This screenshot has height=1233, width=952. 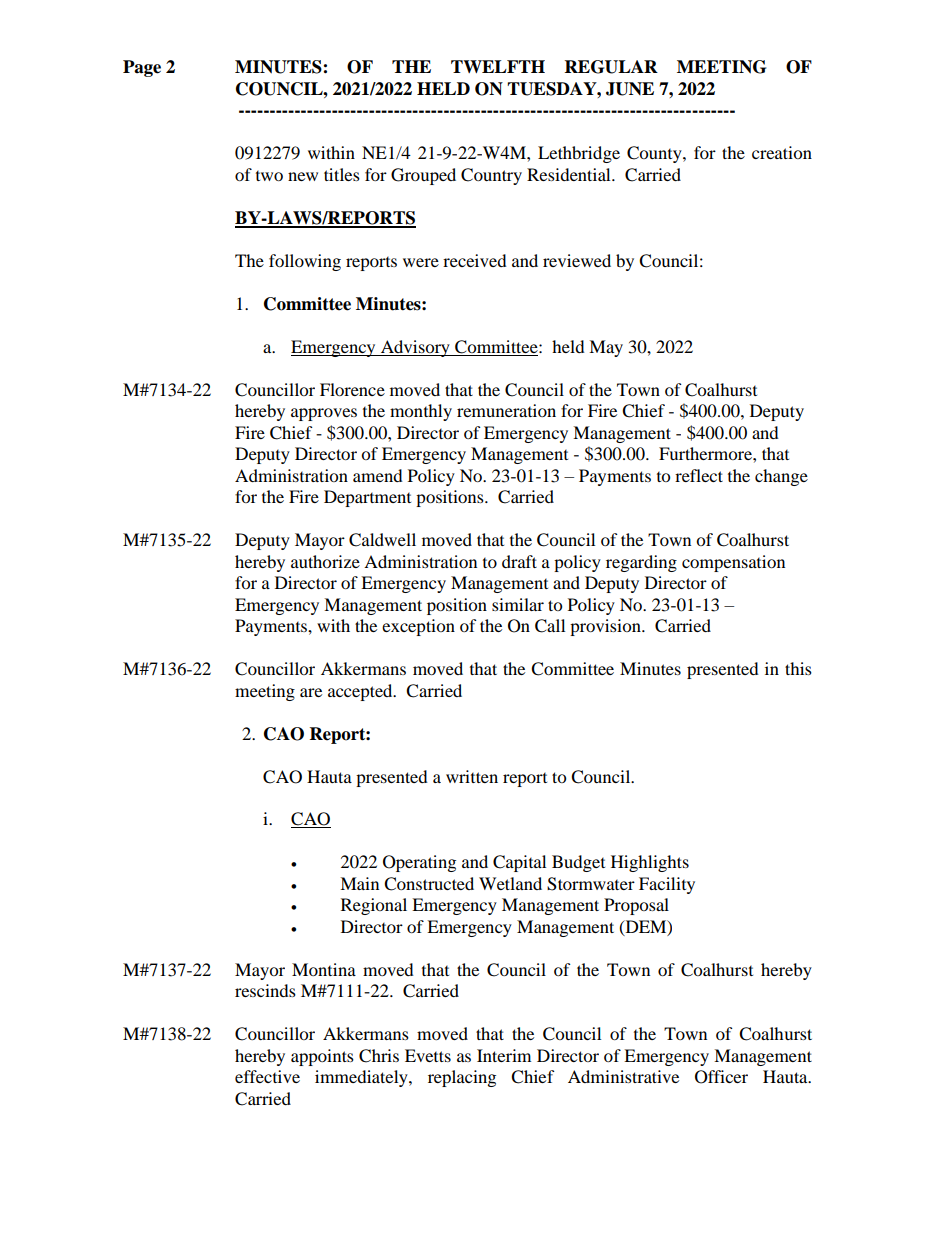 What do you see at coordinates (472, 776) in the screenshot?
I see `written` at bounding box center [472, 776].
